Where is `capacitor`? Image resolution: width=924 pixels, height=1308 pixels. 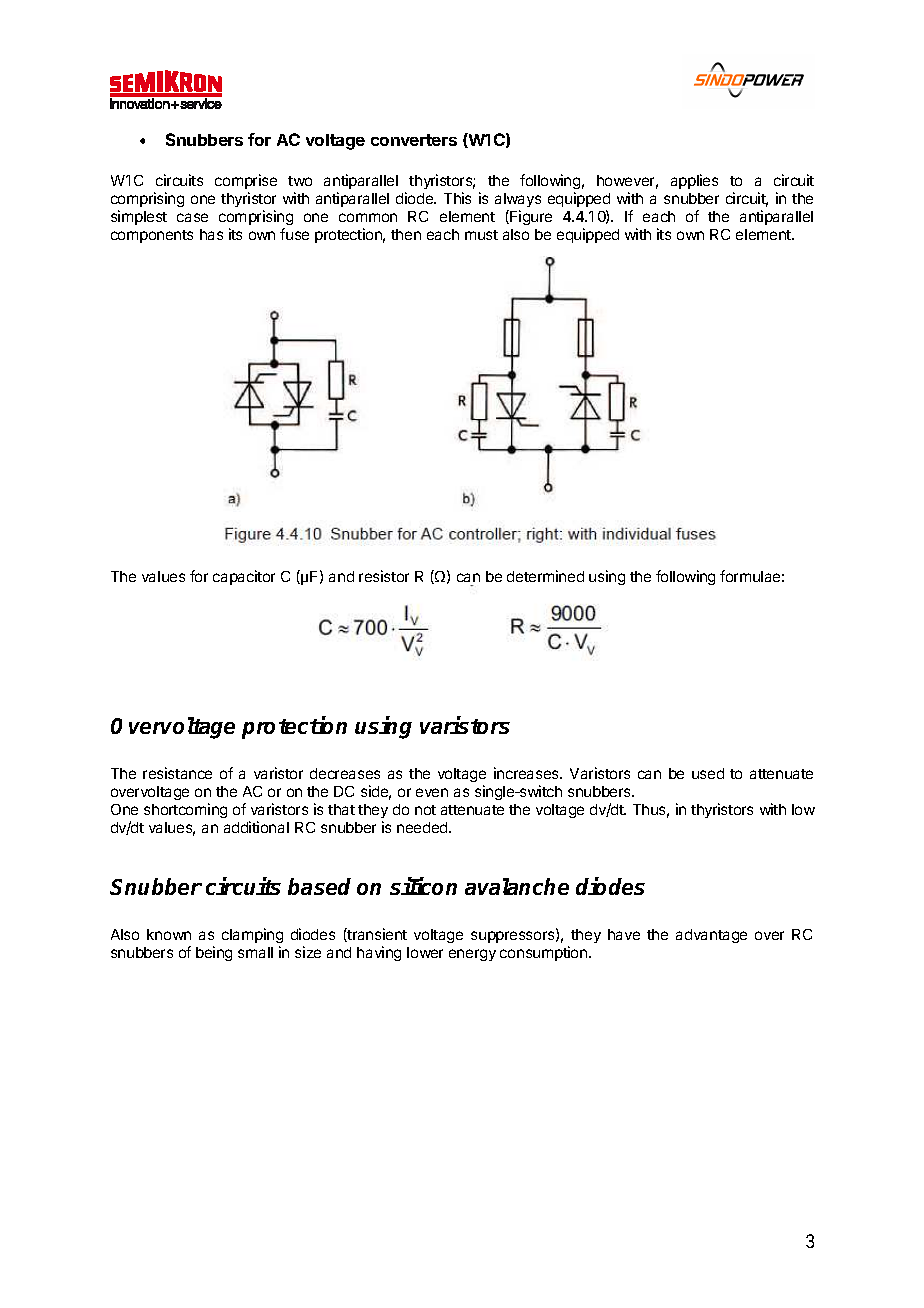 capacitor is located at coordinates (244, 577).
